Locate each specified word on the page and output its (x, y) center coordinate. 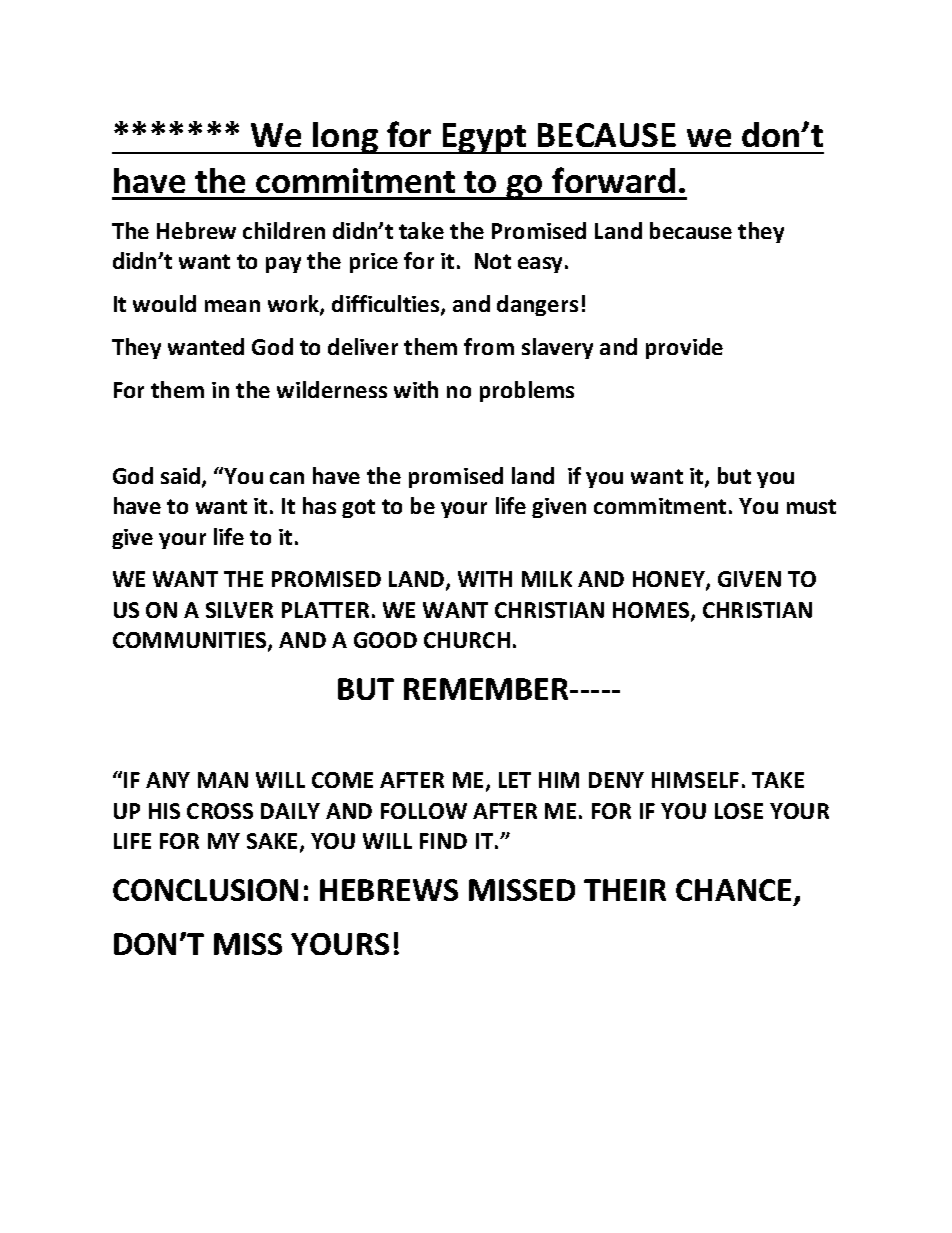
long (346, 138)
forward (613, 180)
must (811, 506)
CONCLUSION (205, 890)
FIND (443, 841)
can (287, 478)
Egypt (485, 138)
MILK (547, 579)
